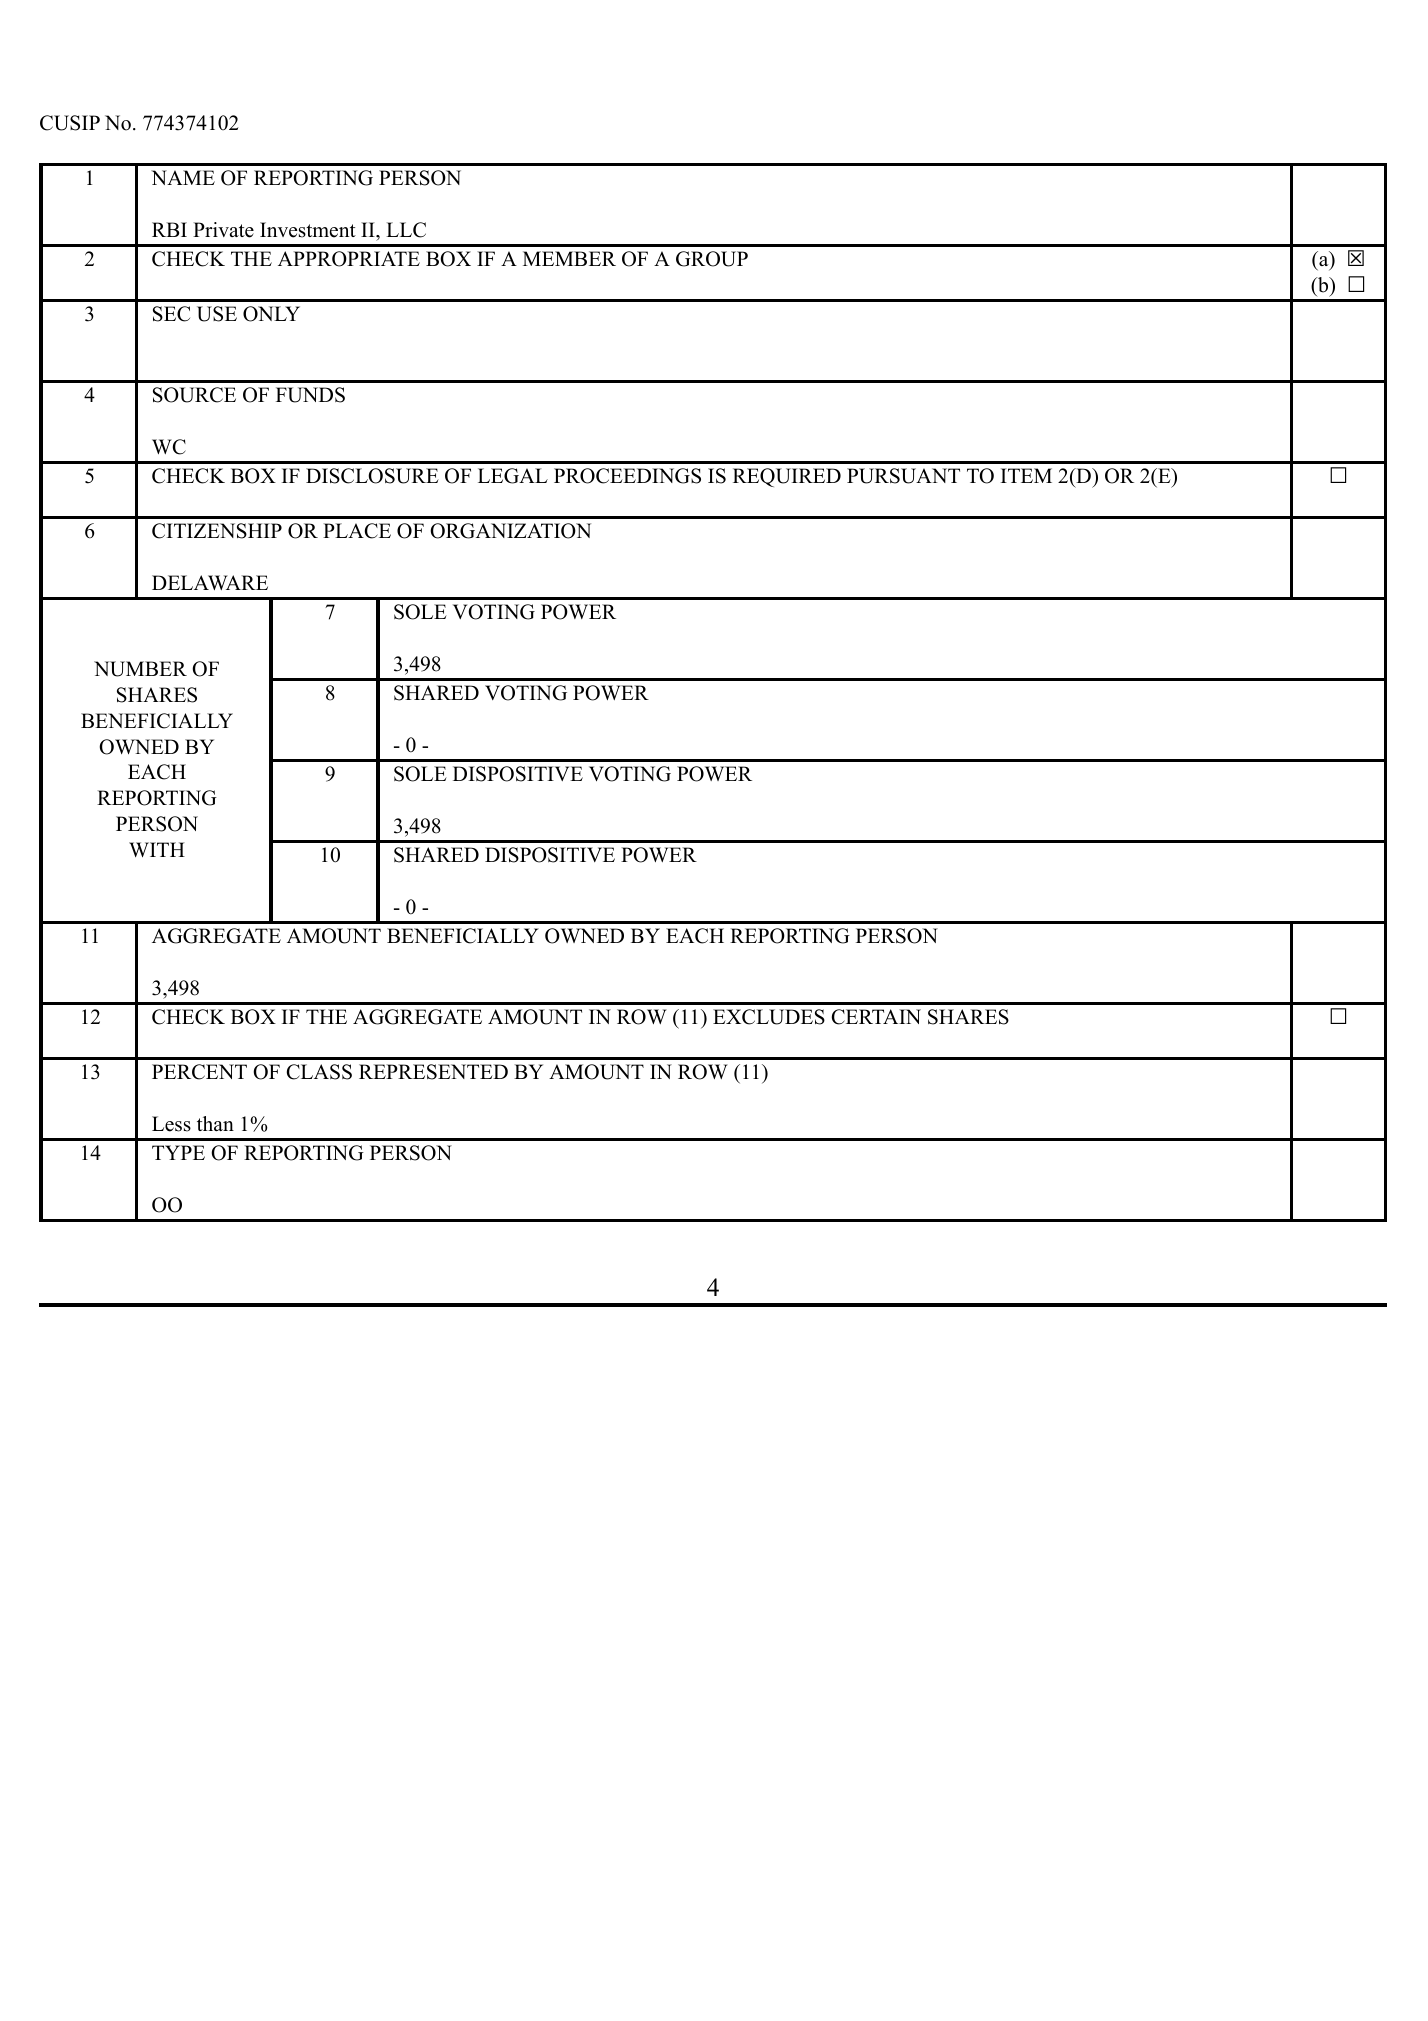  What do you see at coordinates (223, 230) in the screenshot?
I see `Private` at bounding box center [223, 230].
